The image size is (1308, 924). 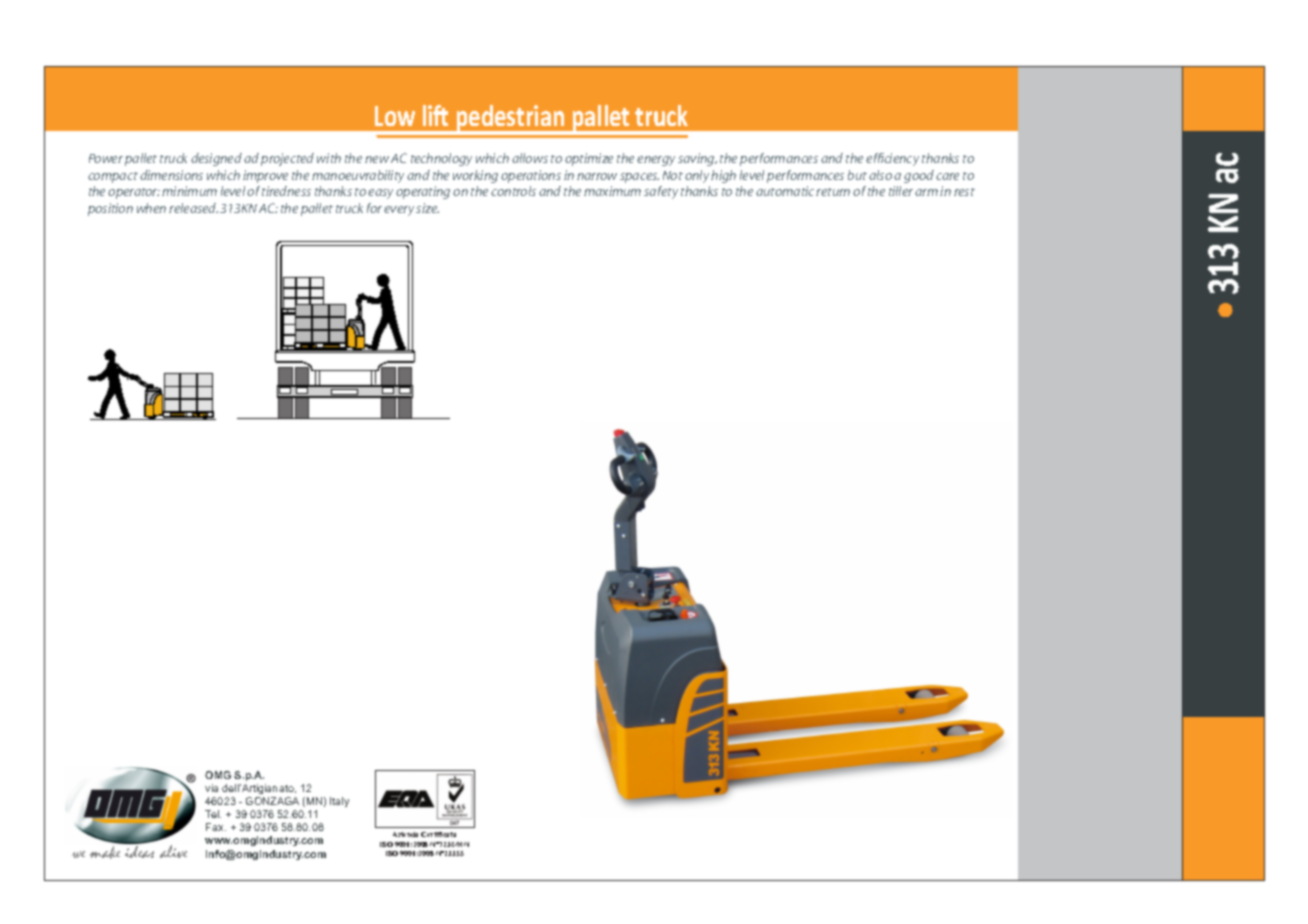 What do you see at coordinates (173, 851) in the screenshot?
I see `alive` at bounding box center [173, 851].
